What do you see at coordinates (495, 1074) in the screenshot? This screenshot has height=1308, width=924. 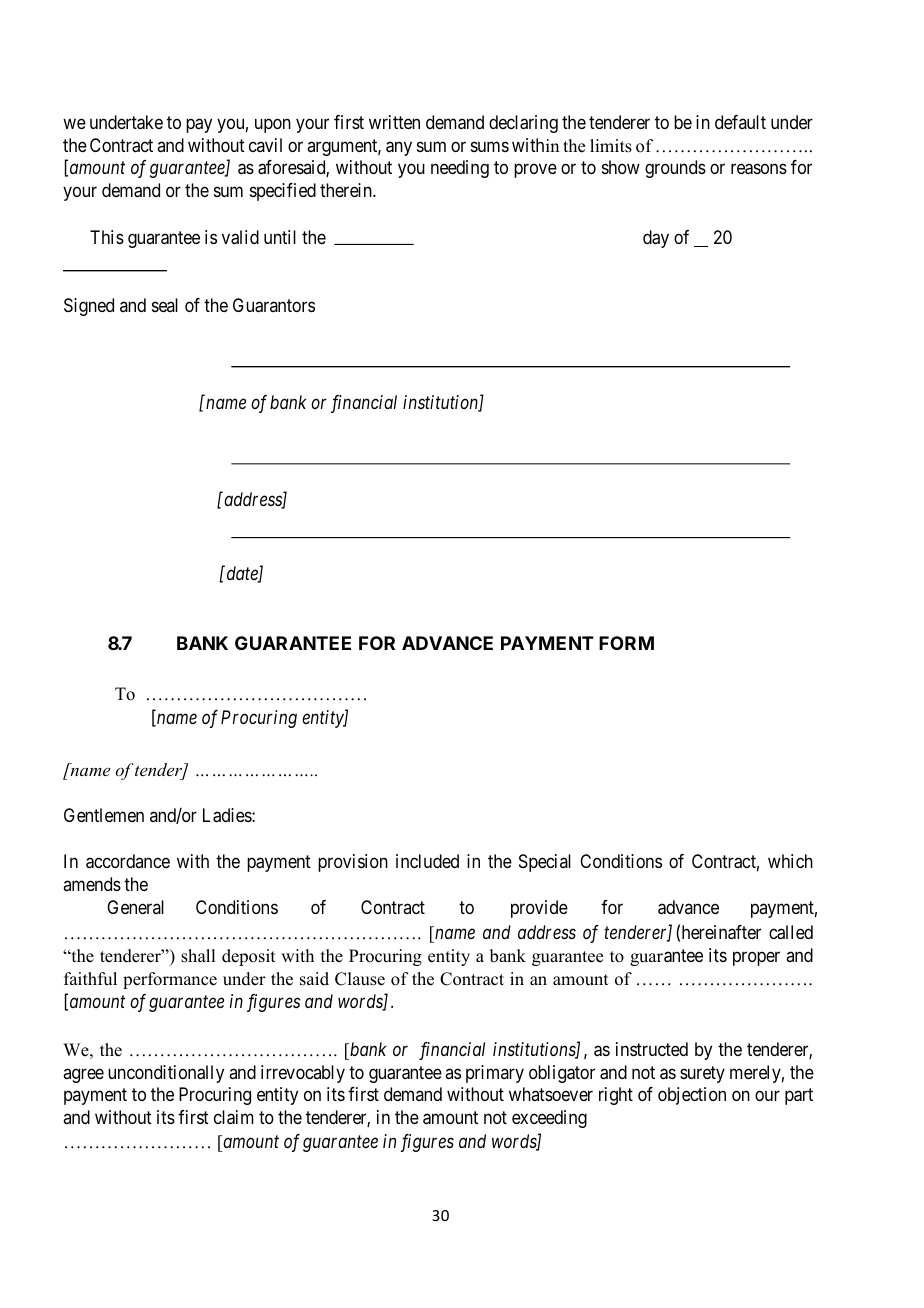 I see `primary` at bounding box center [495, 1074].
